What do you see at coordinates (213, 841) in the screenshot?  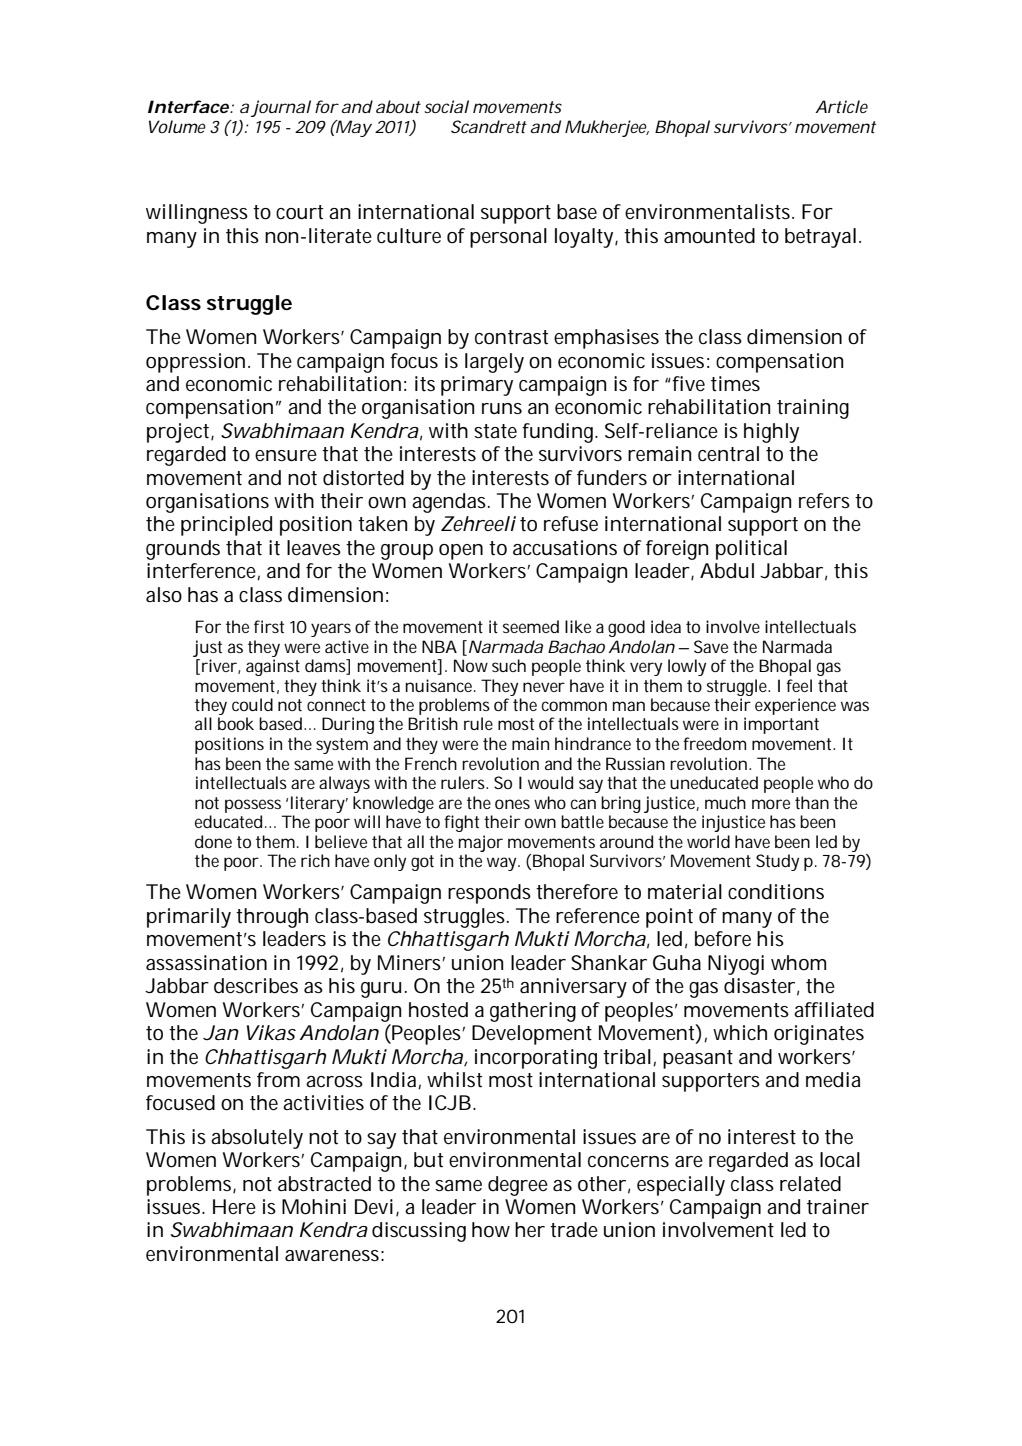 I see `done` at bounding box center [213, 841].
